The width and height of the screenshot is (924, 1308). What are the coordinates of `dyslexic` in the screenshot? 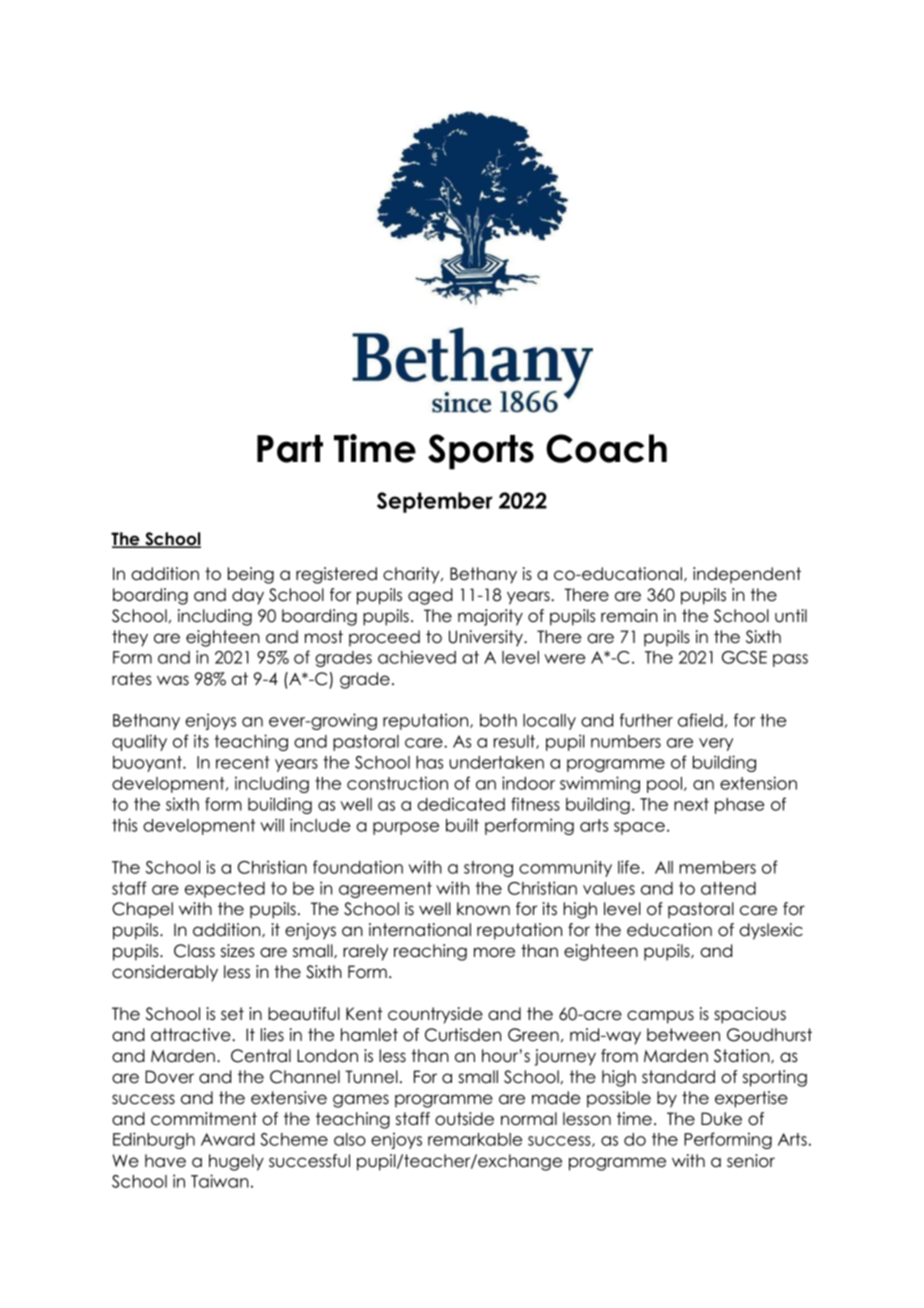 It's located at (771, 931).
